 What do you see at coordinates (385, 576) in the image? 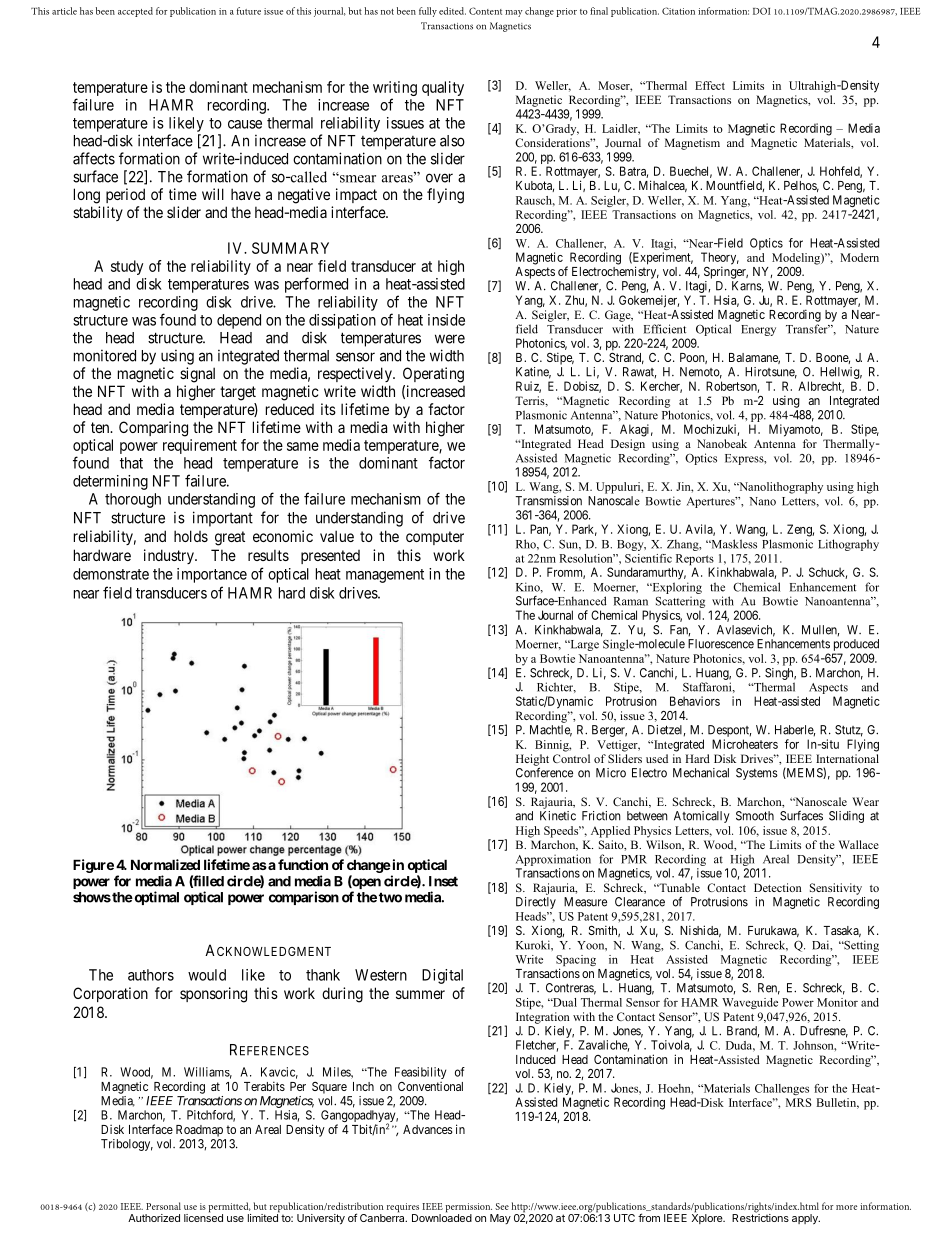
I see `management` at bounding box center [385, 576].
